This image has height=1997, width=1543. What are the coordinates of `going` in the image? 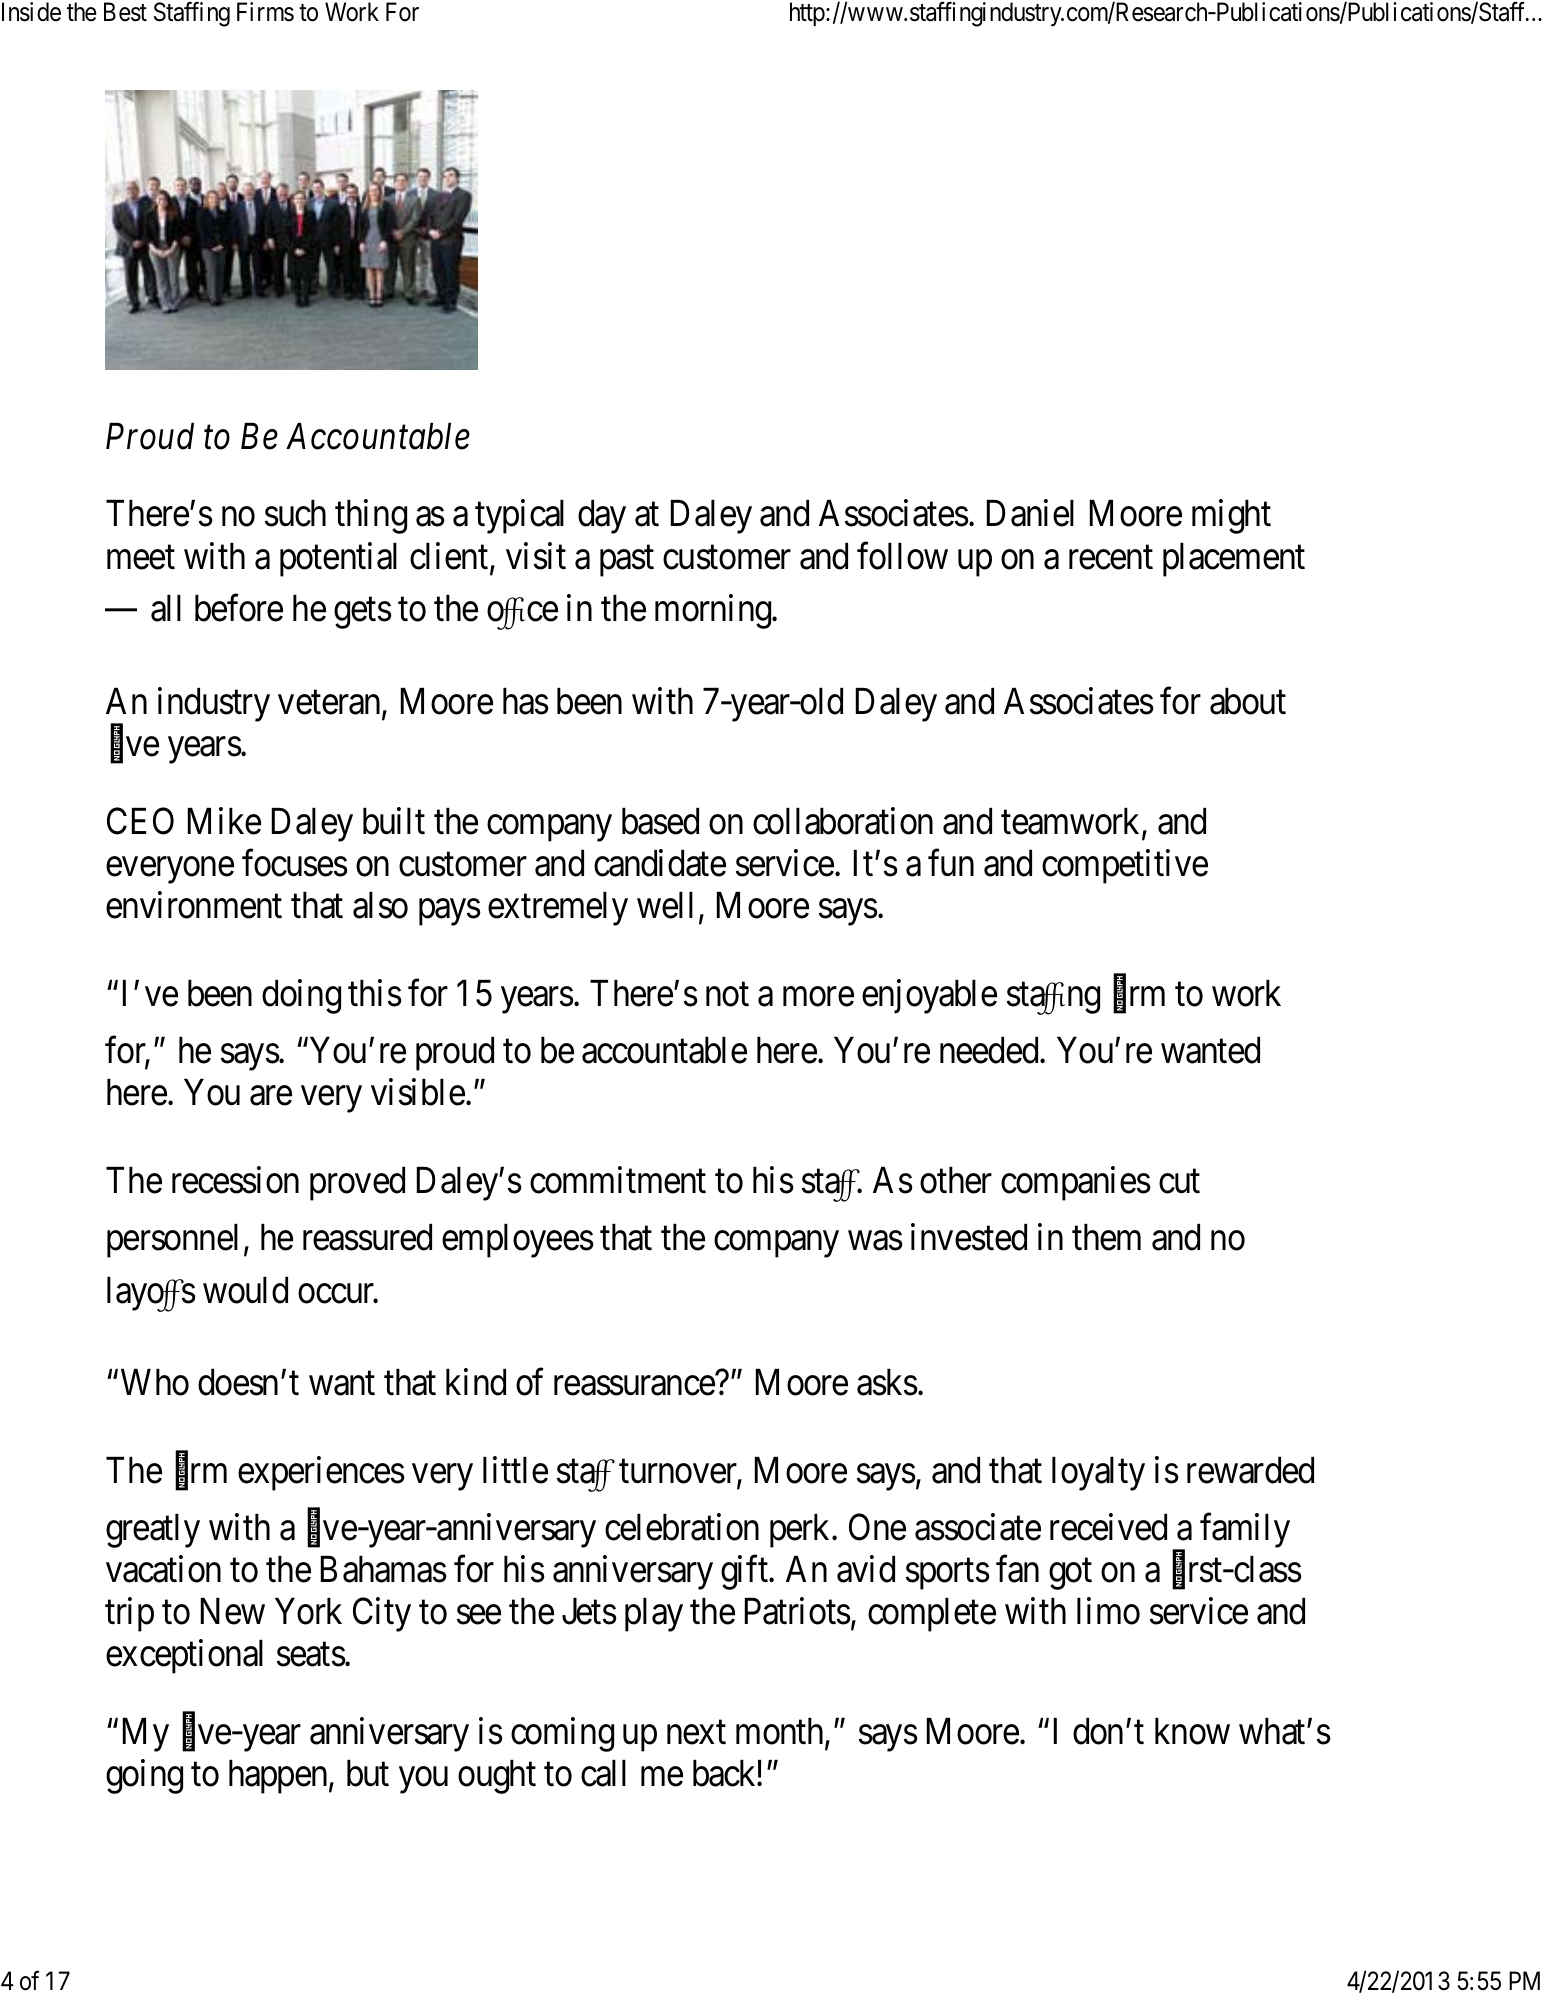 It's located at (144, 1777).
